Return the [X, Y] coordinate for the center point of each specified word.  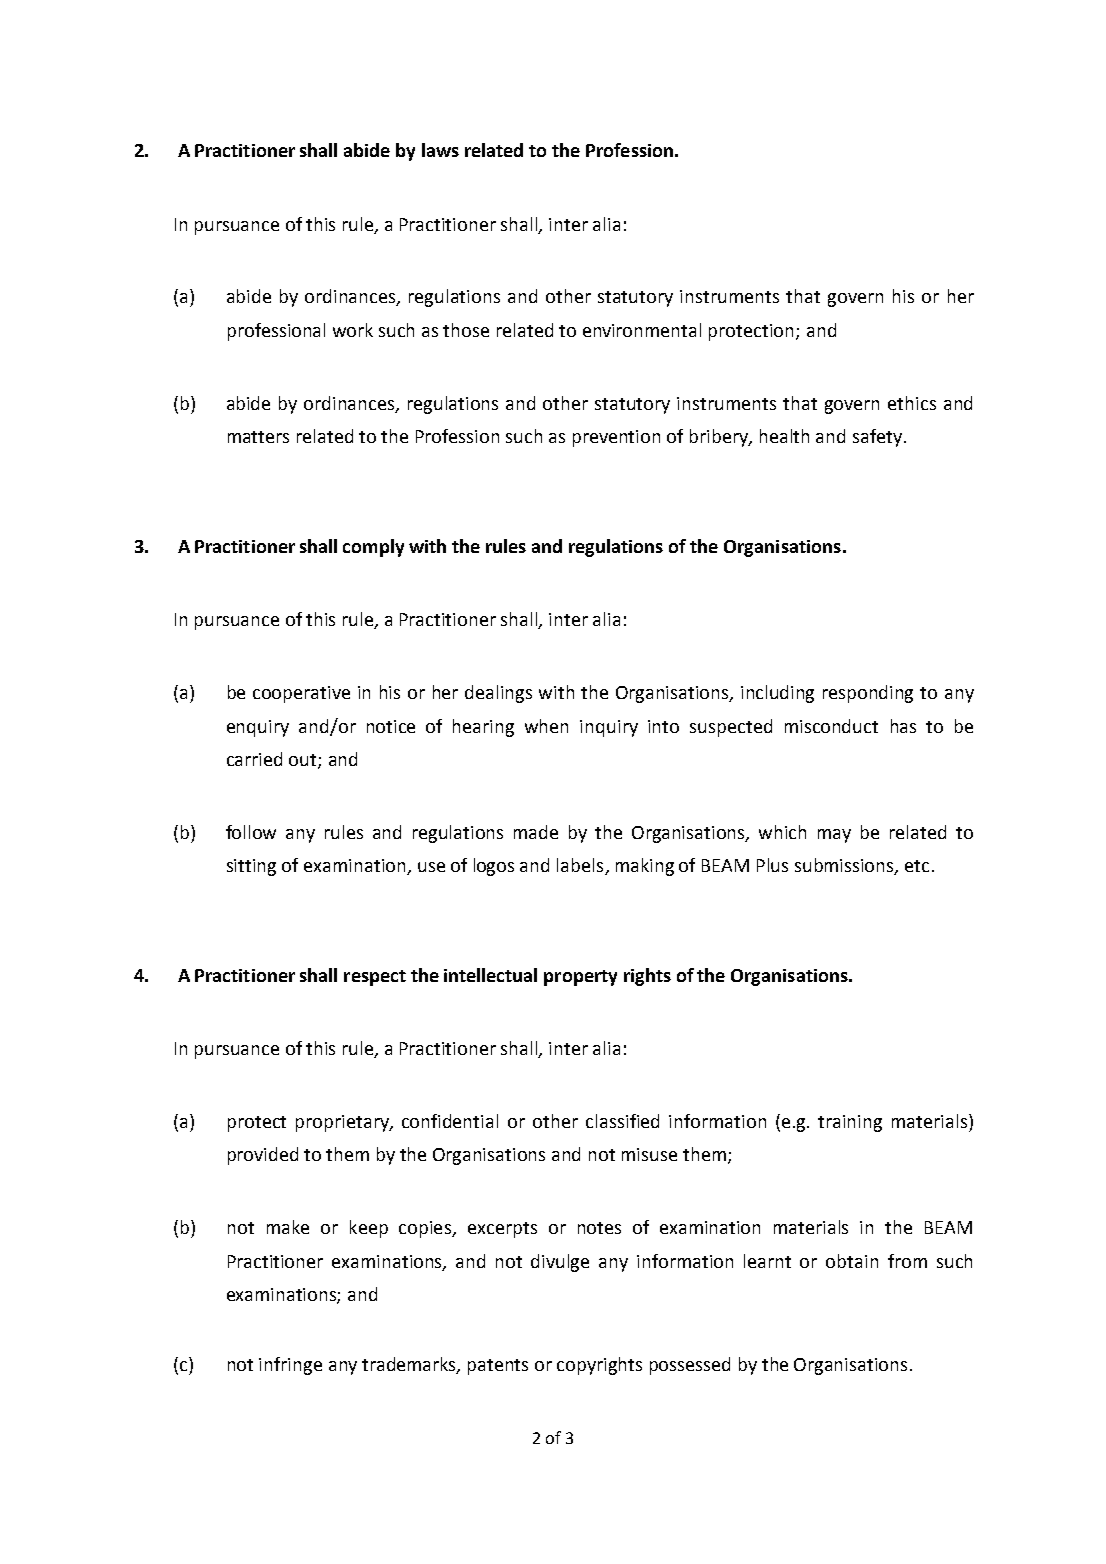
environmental [642, 330]
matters [258, 437]
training [850, 1123]
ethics [912, 403]
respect [375, 978]
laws [440, 150]
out [304, 761]
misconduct [831, 726]
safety [877, 438]
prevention [616, 438]
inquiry [609, 728]
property [580, 978]
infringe [290, 1366]
